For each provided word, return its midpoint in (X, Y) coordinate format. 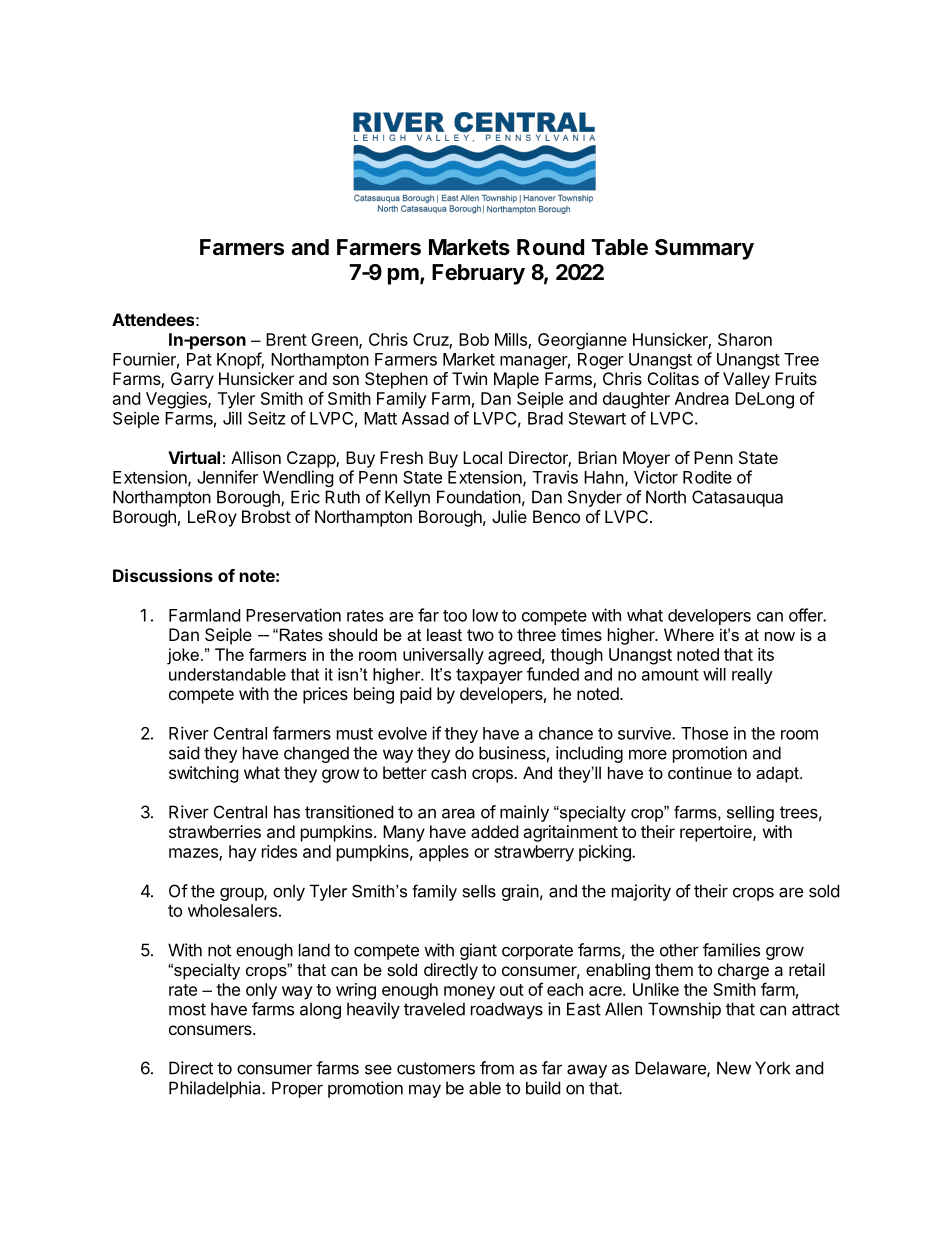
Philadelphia (216, 1089)
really (752, 676)
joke (183, 656)
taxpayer (489, 676)
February (478, 274)
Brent (286, 339)
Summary (704, 249)
